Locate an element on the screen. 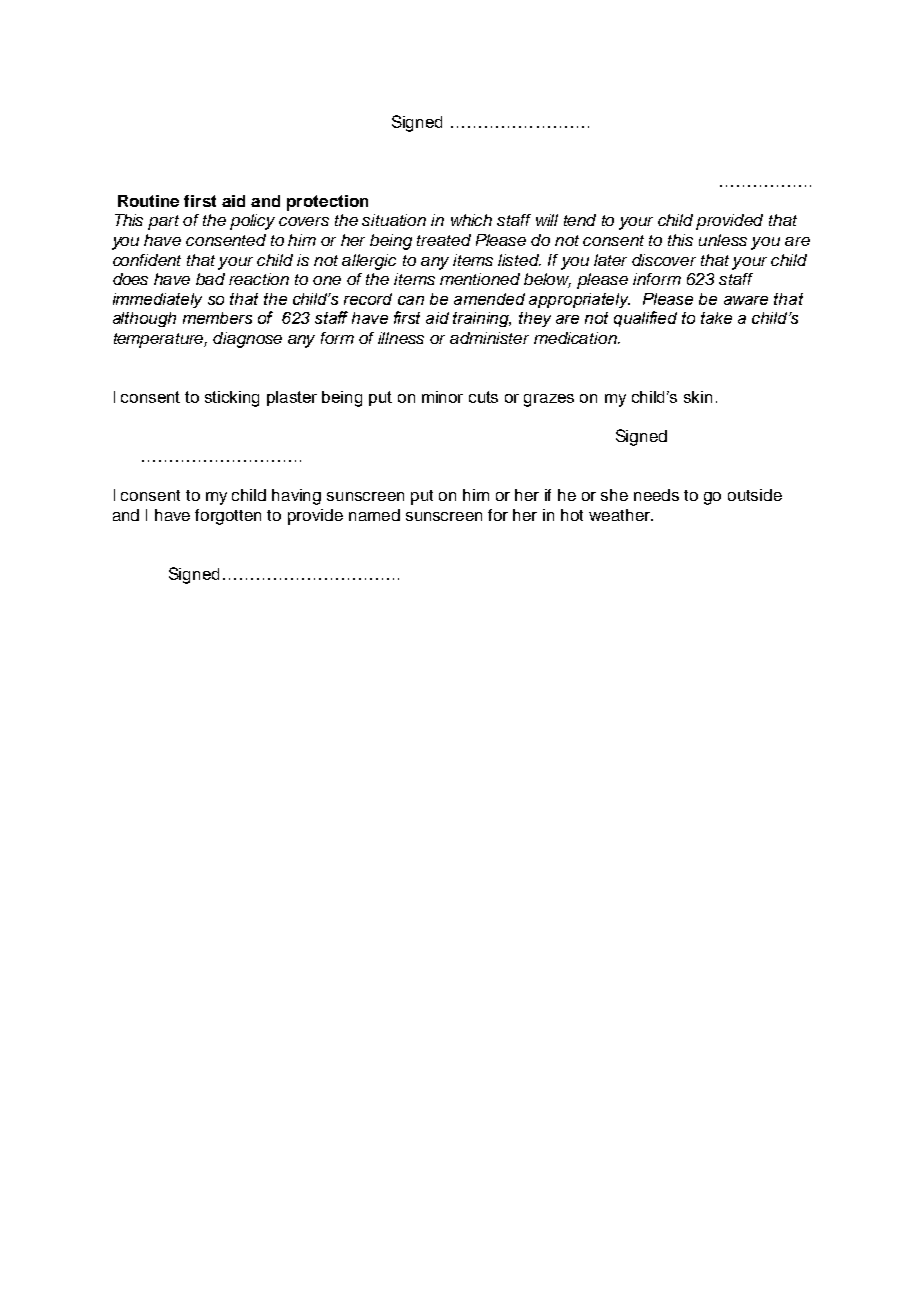 The image size is (924, 1308). sticking is located at coordinates (232, 399).
